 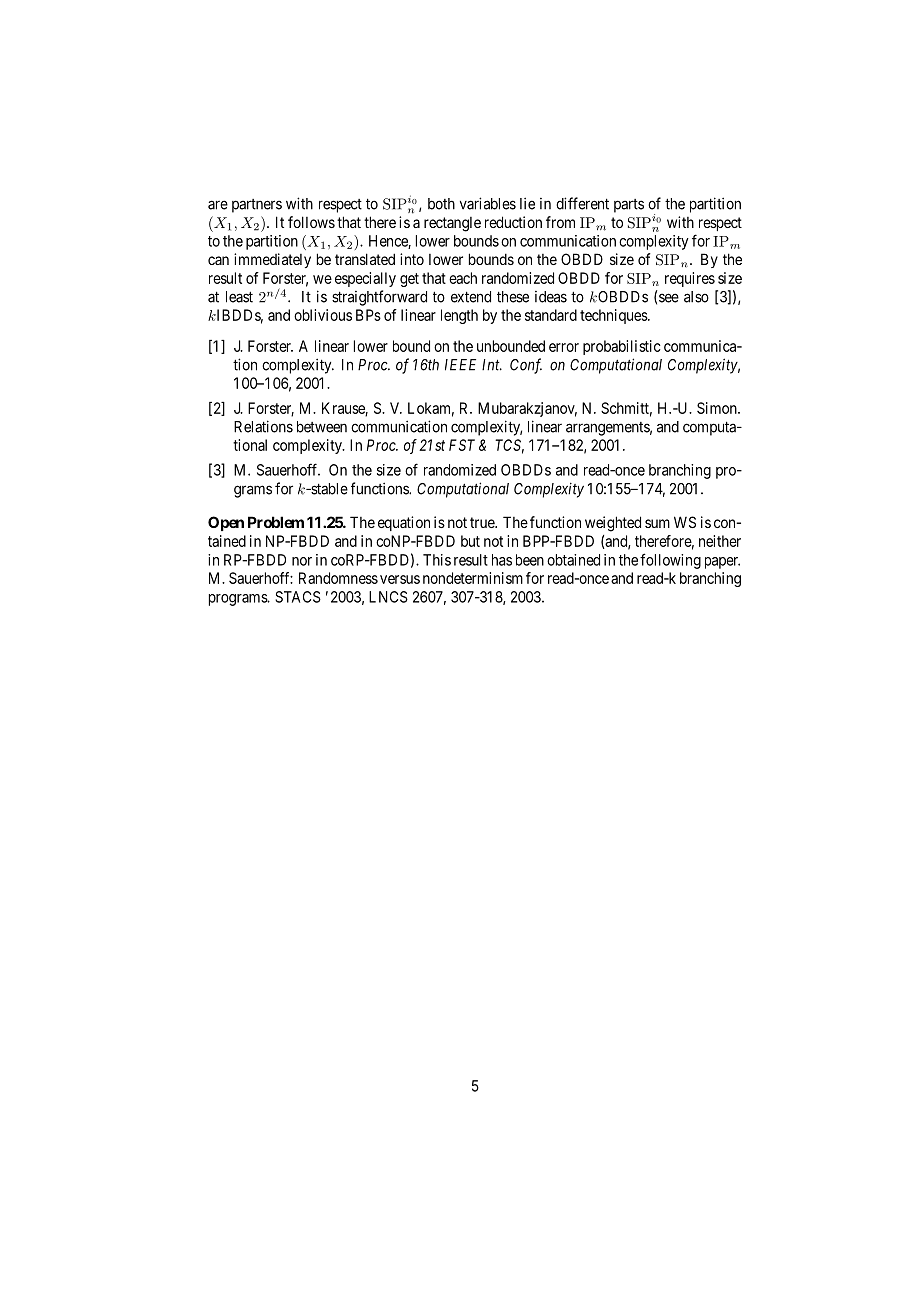 What do you see at coordinates (718, 408) in the screenshot?
I see `Simon` at bounding box center [718, 408].
